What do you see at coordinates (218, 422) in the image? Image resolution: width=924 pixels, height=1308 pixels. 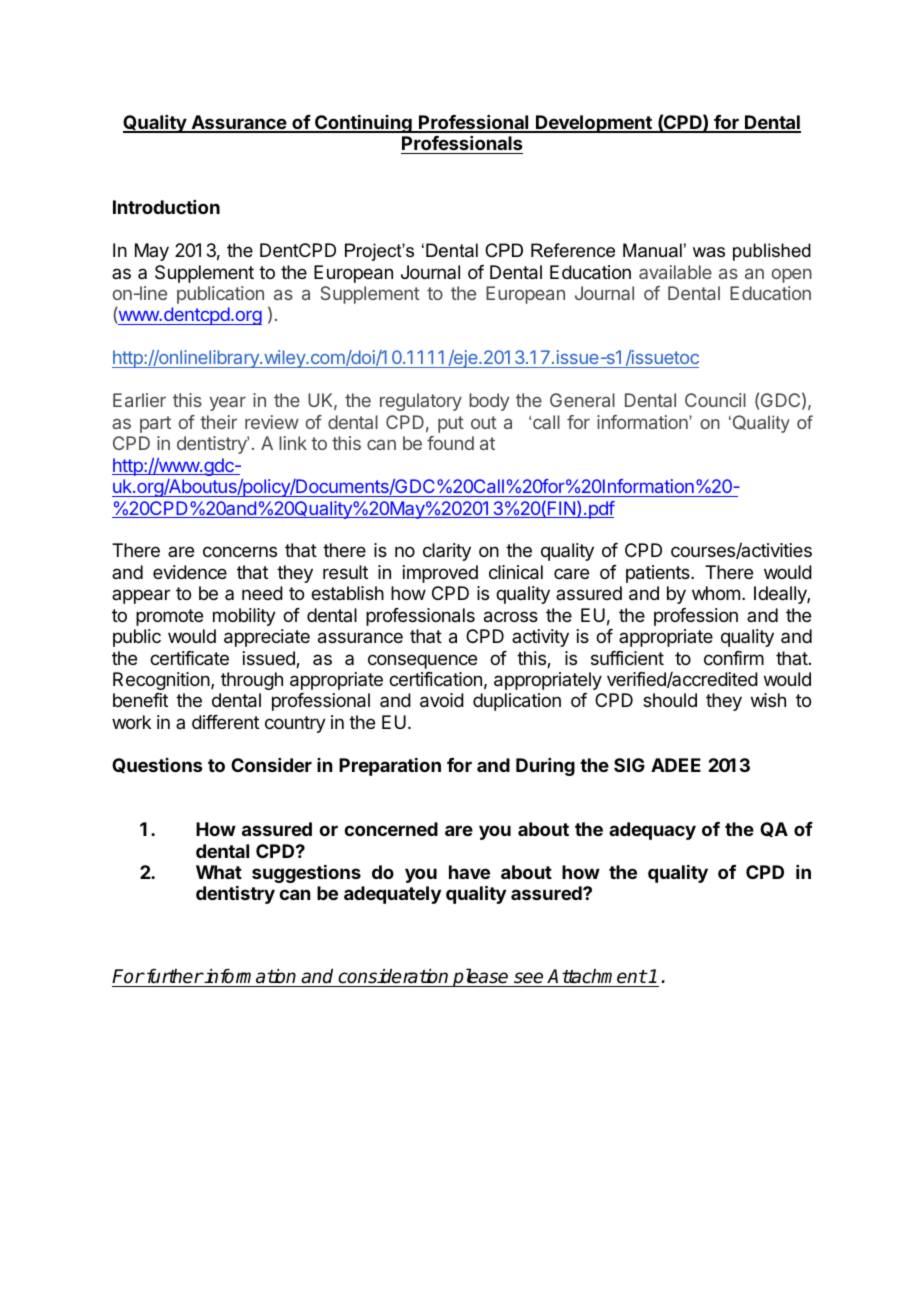 I see `their` at bounding box center [218, 422].
